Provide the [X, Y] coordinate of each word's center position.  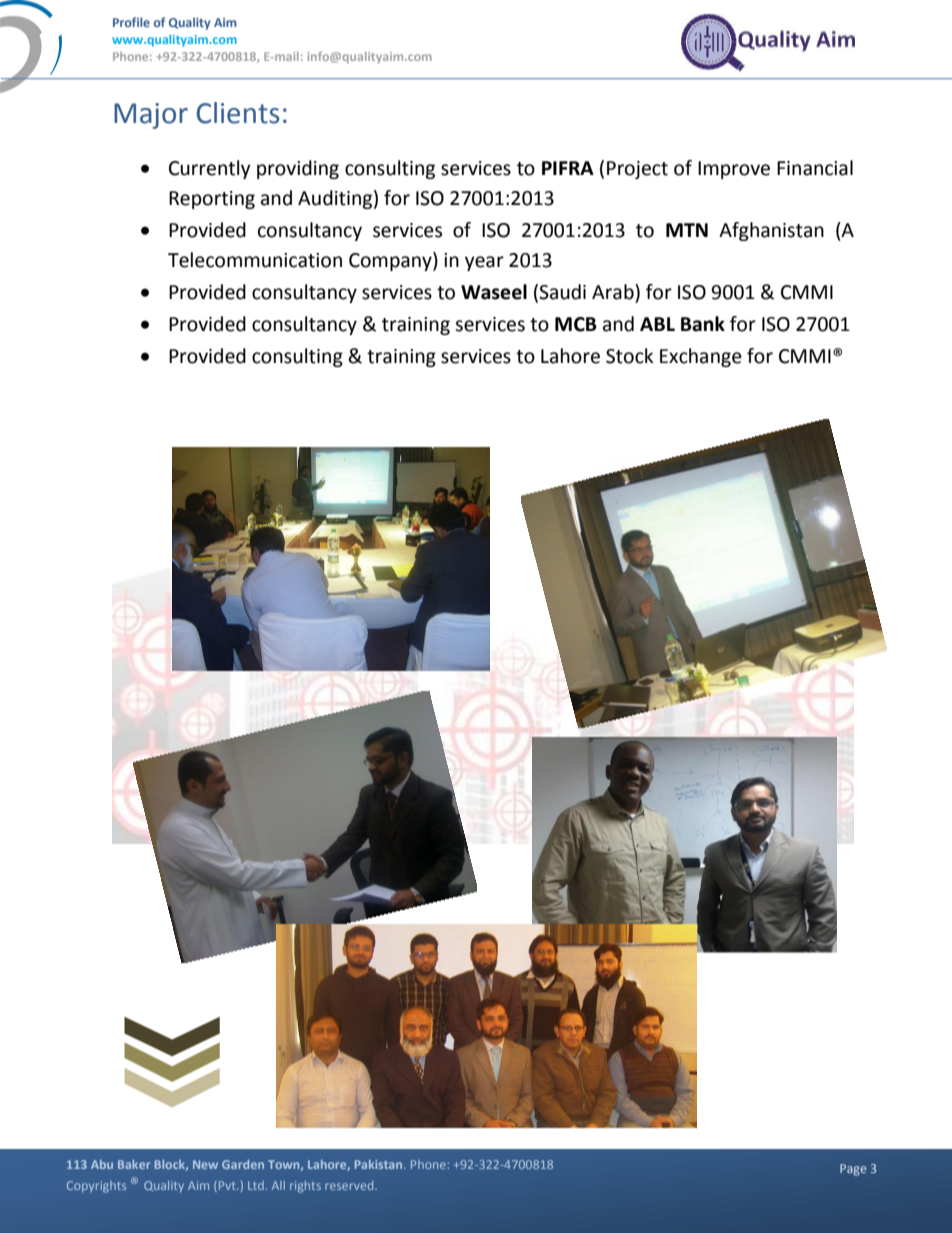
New [205, 1164]
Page [853, 1170]
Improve [734, 170]
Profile [131, 22]
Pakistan [380, 1164]
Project [637, 170]
